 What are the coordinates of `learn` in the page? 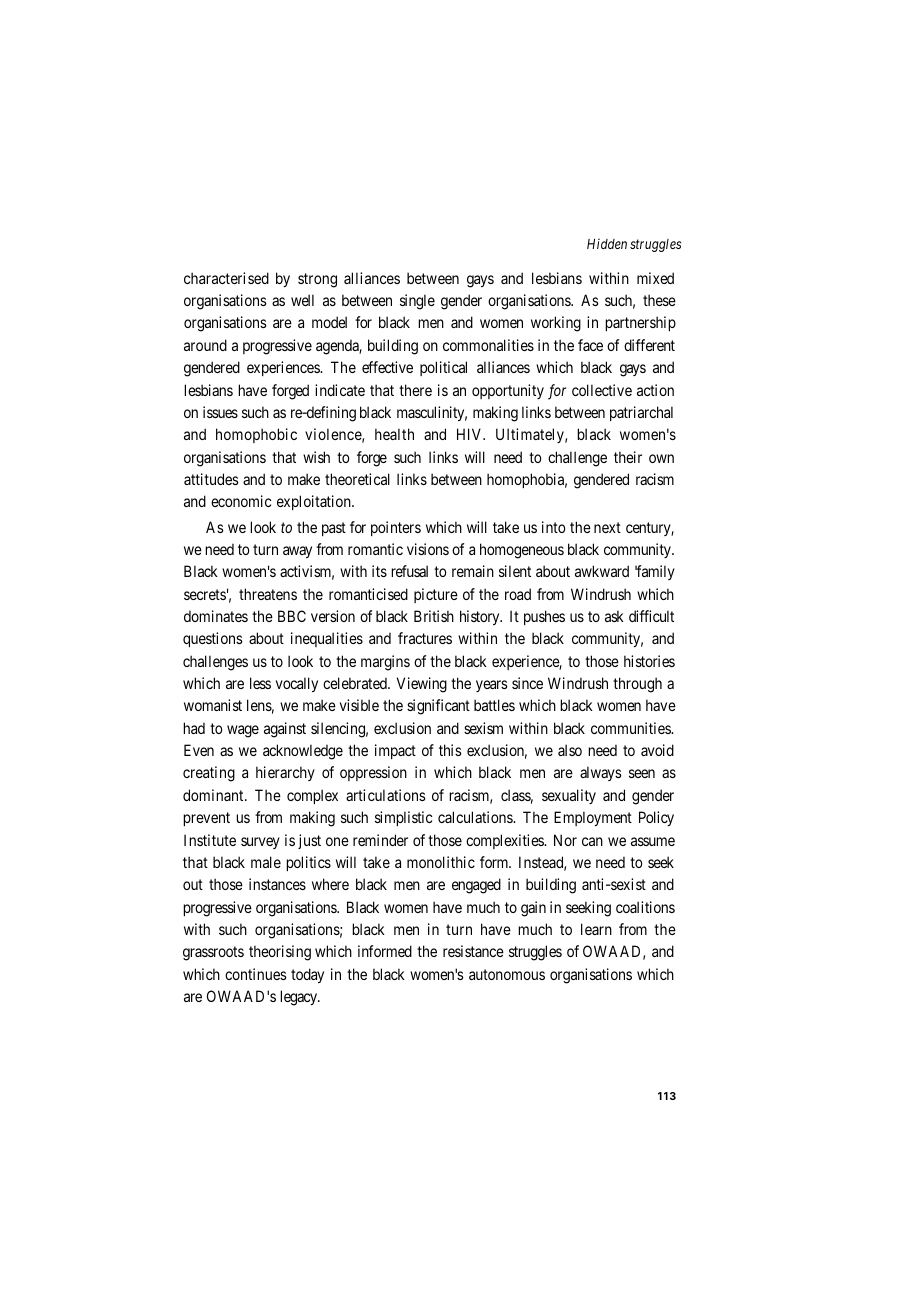 It's located at (596, 929).
